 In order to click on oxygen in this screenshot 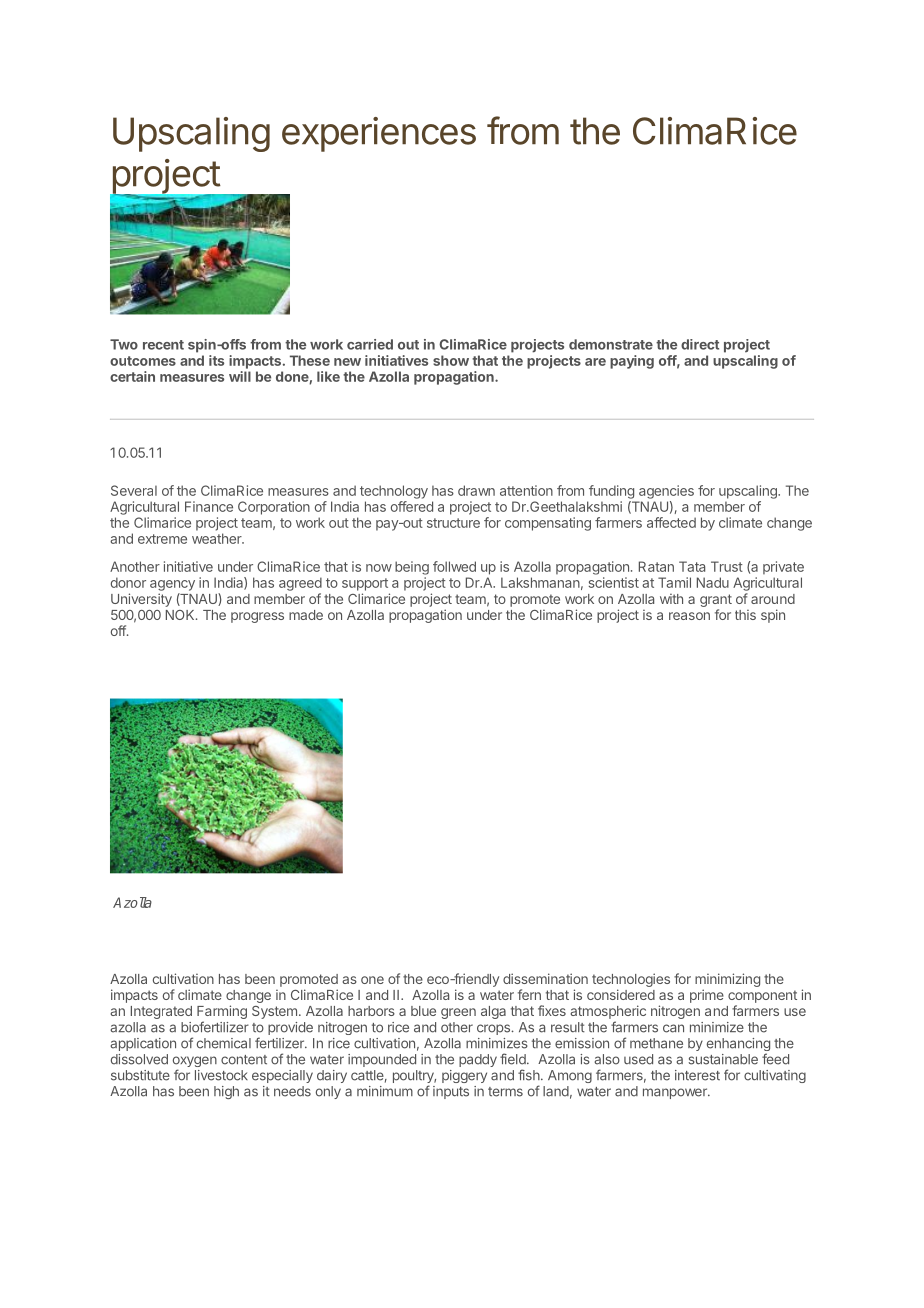, I will do `click(195, 1063)`.
